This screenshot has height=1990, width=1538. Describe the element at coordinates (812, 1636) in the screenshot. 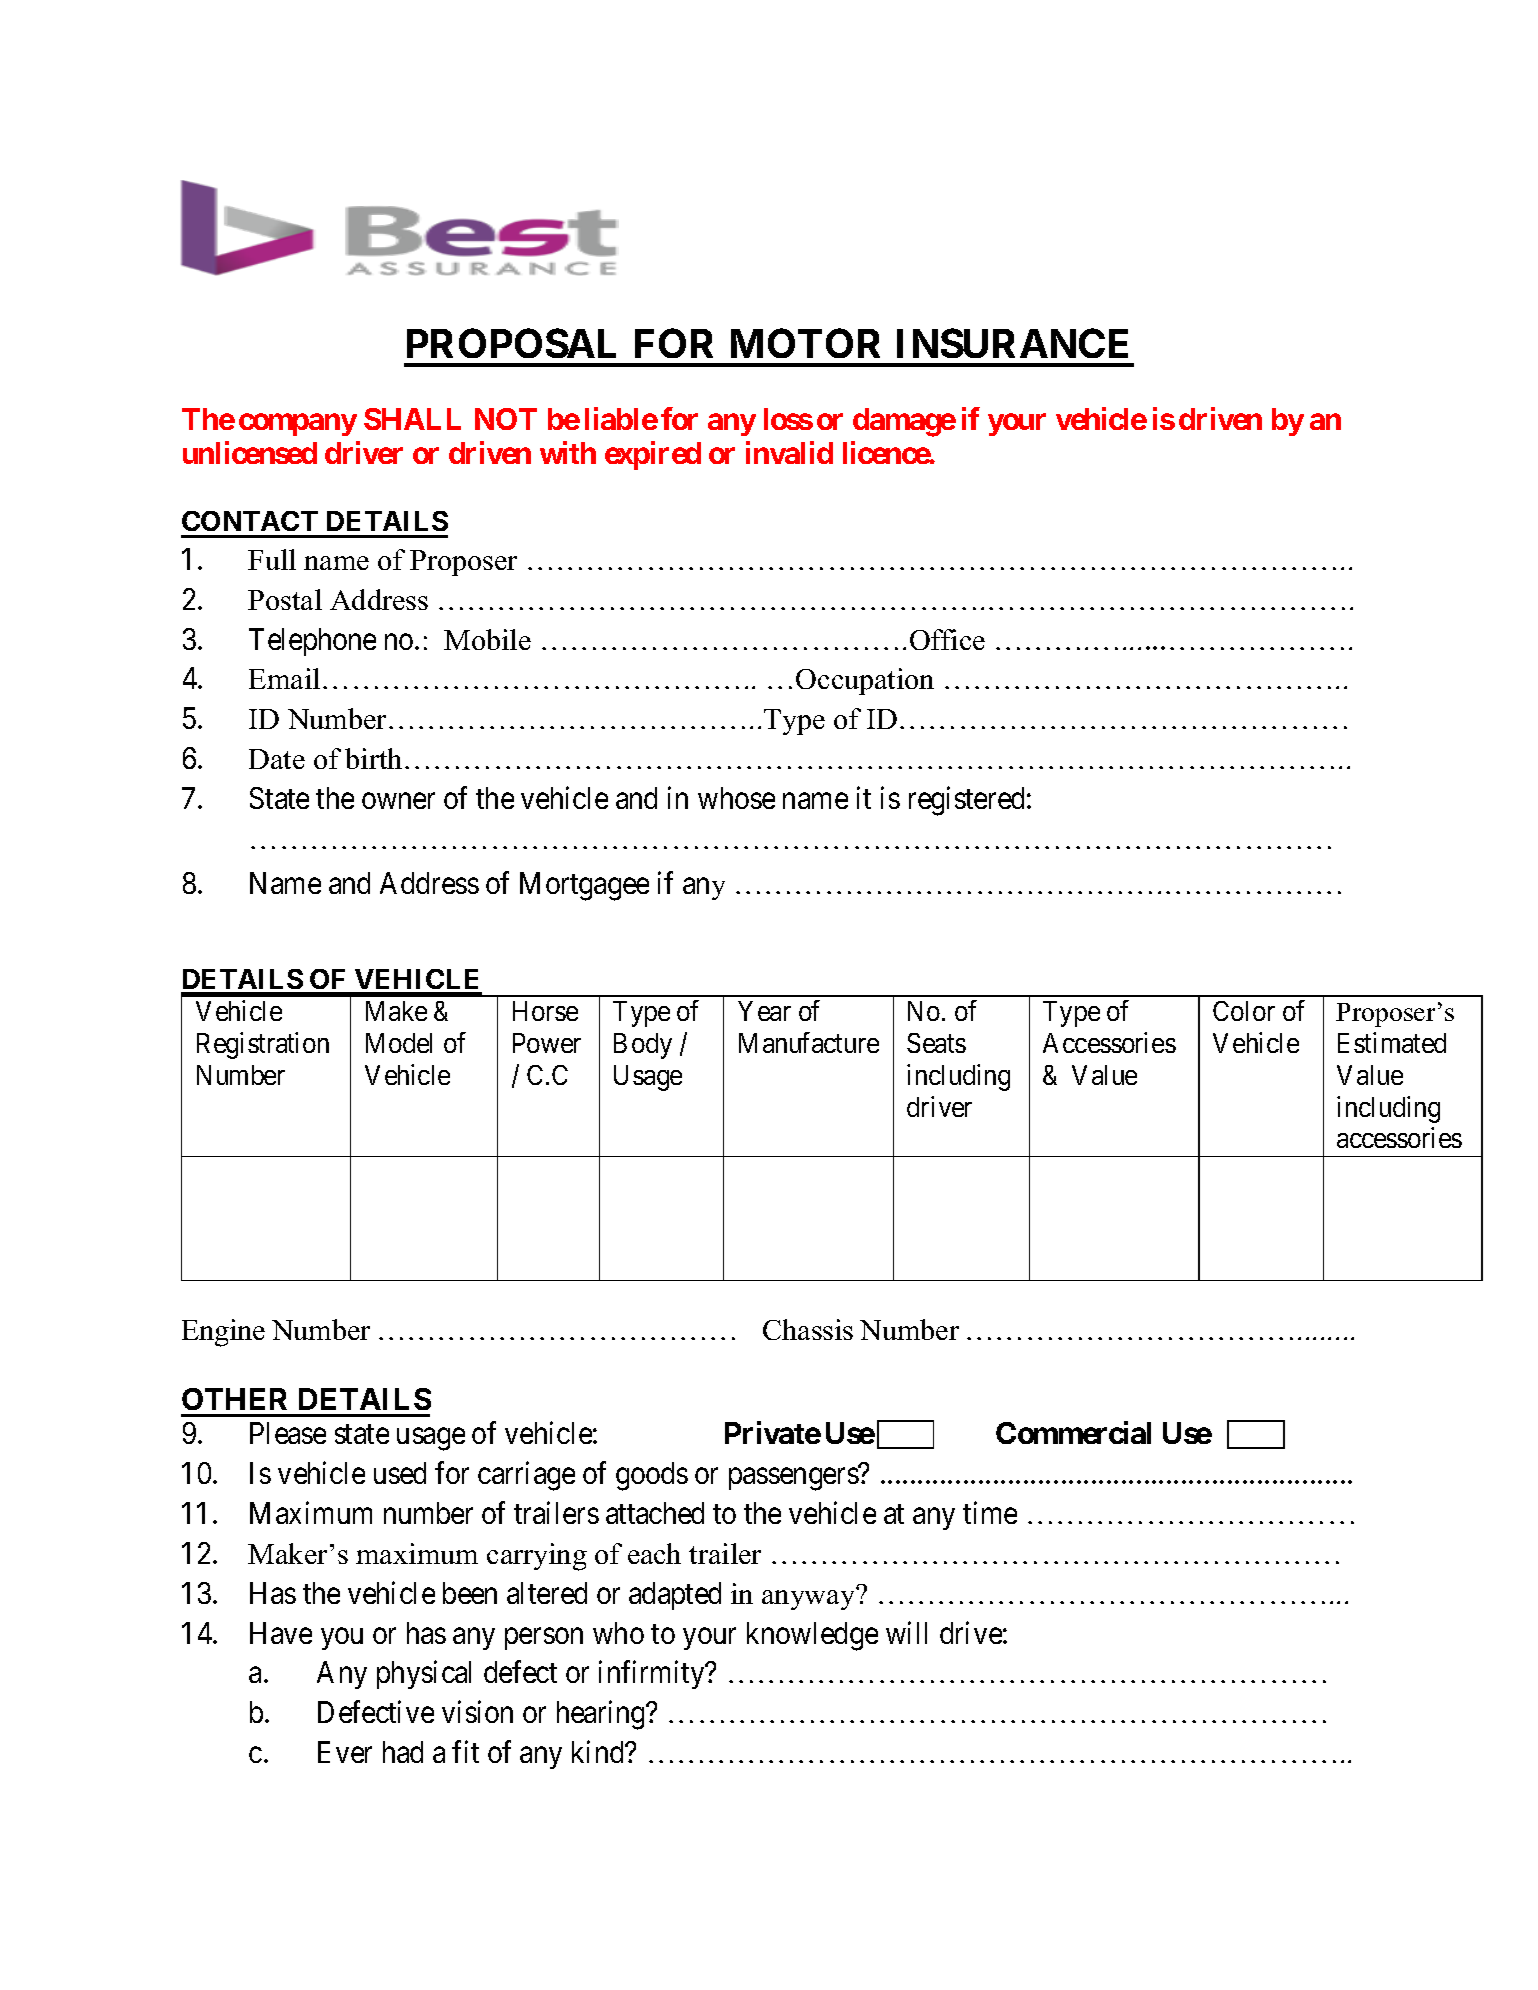

I see `knowledge` at that location.
